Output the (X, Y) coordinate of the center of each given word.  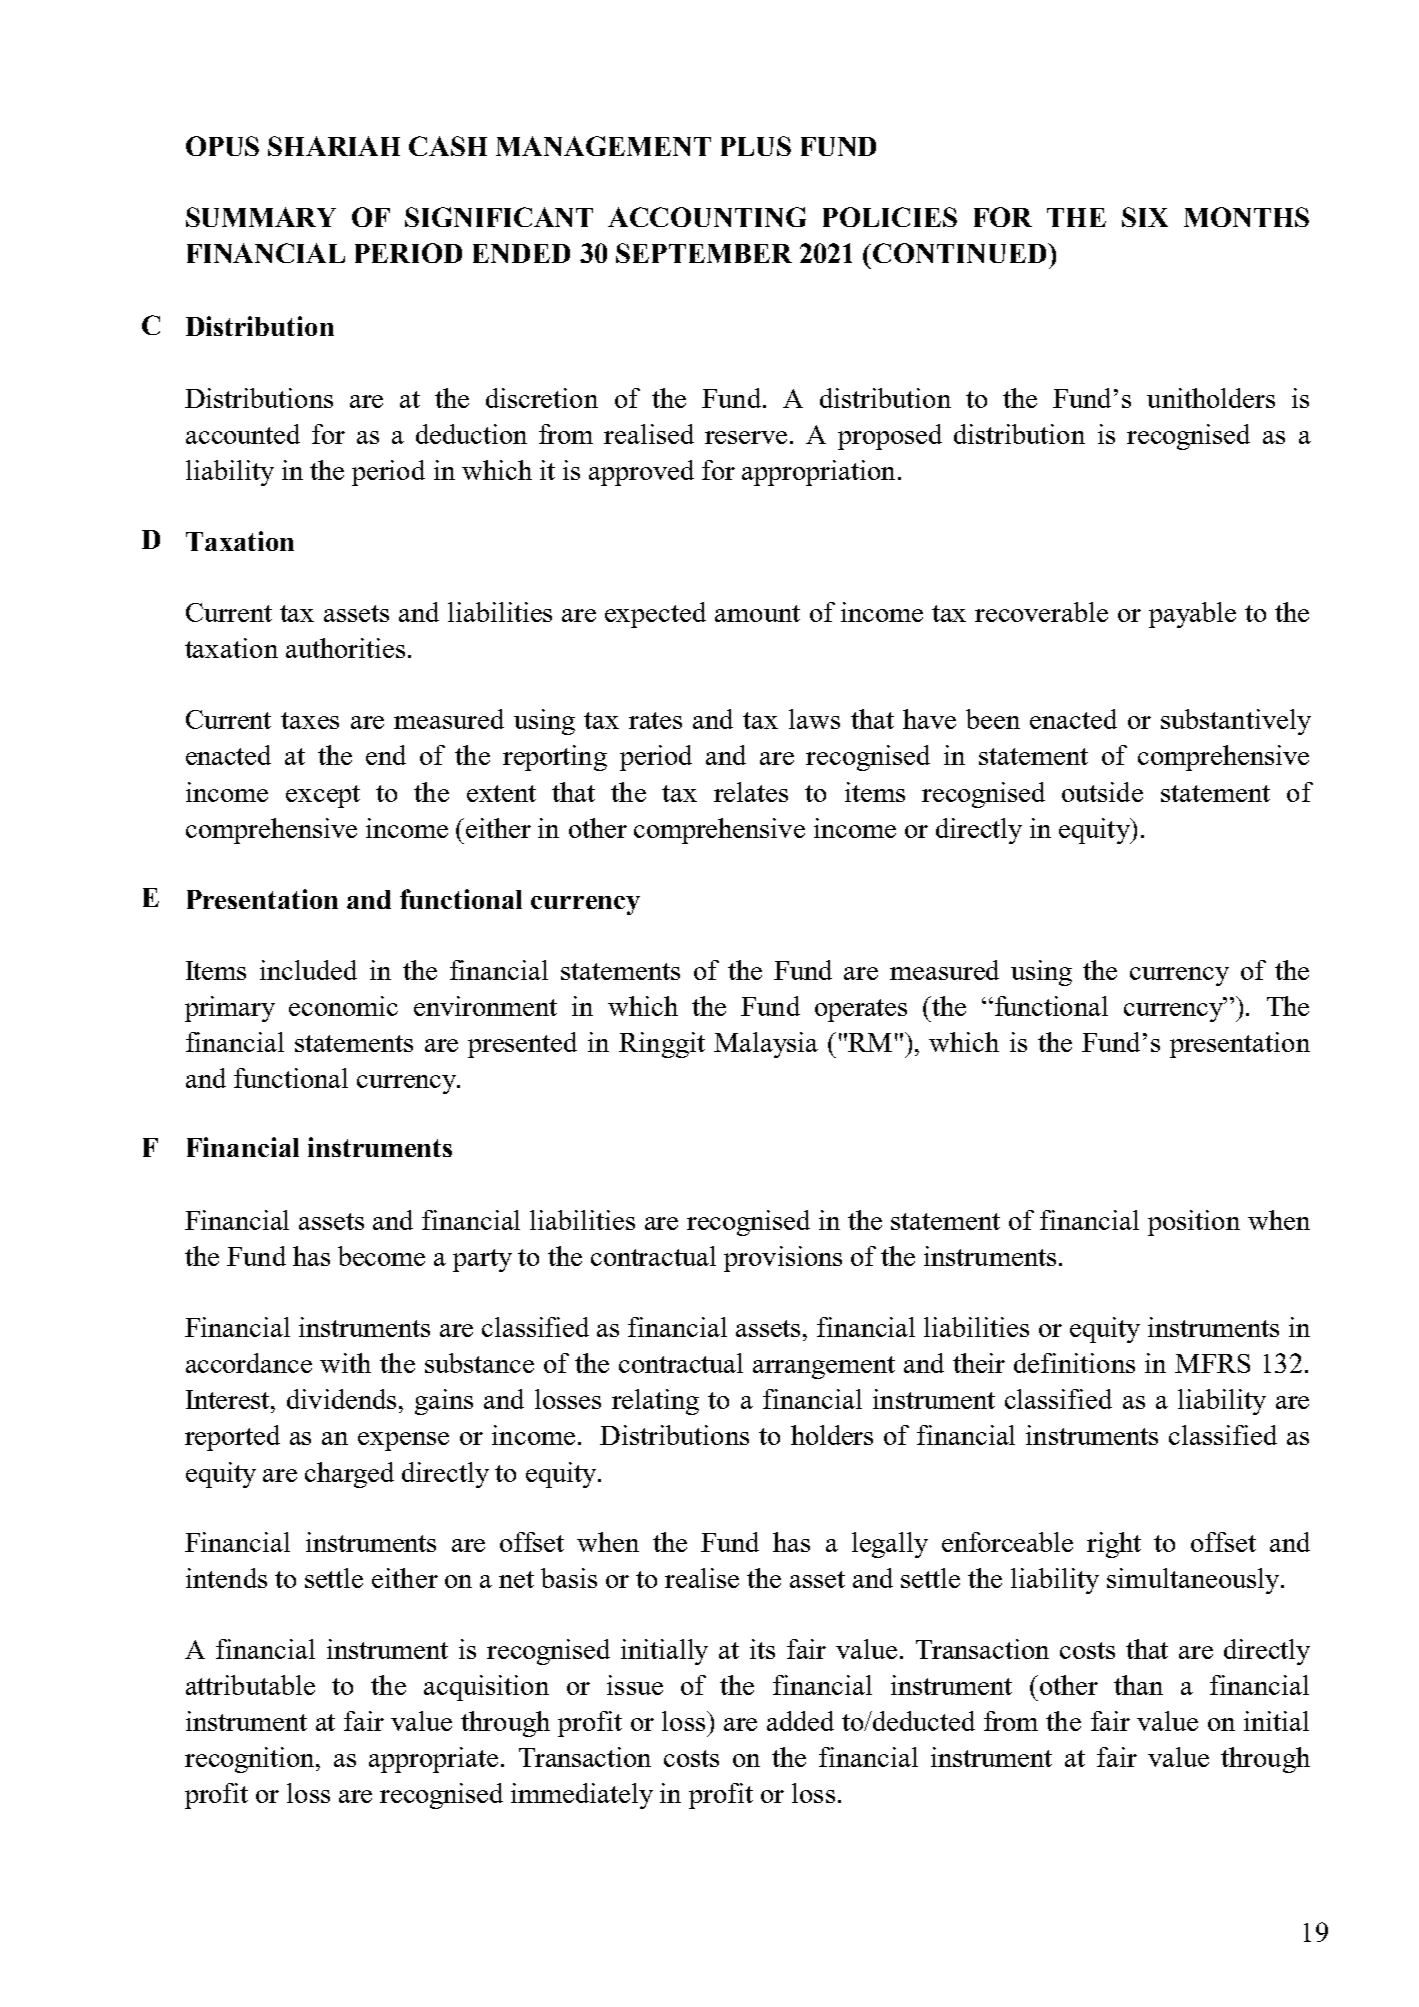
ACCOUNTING (707, 217)
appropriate (433, 1760)
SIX (1145, 217)
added (800, 1721)
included (308, 970)
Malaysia (766, 1045)
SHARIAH (334, 146)
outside (1102, 792)
